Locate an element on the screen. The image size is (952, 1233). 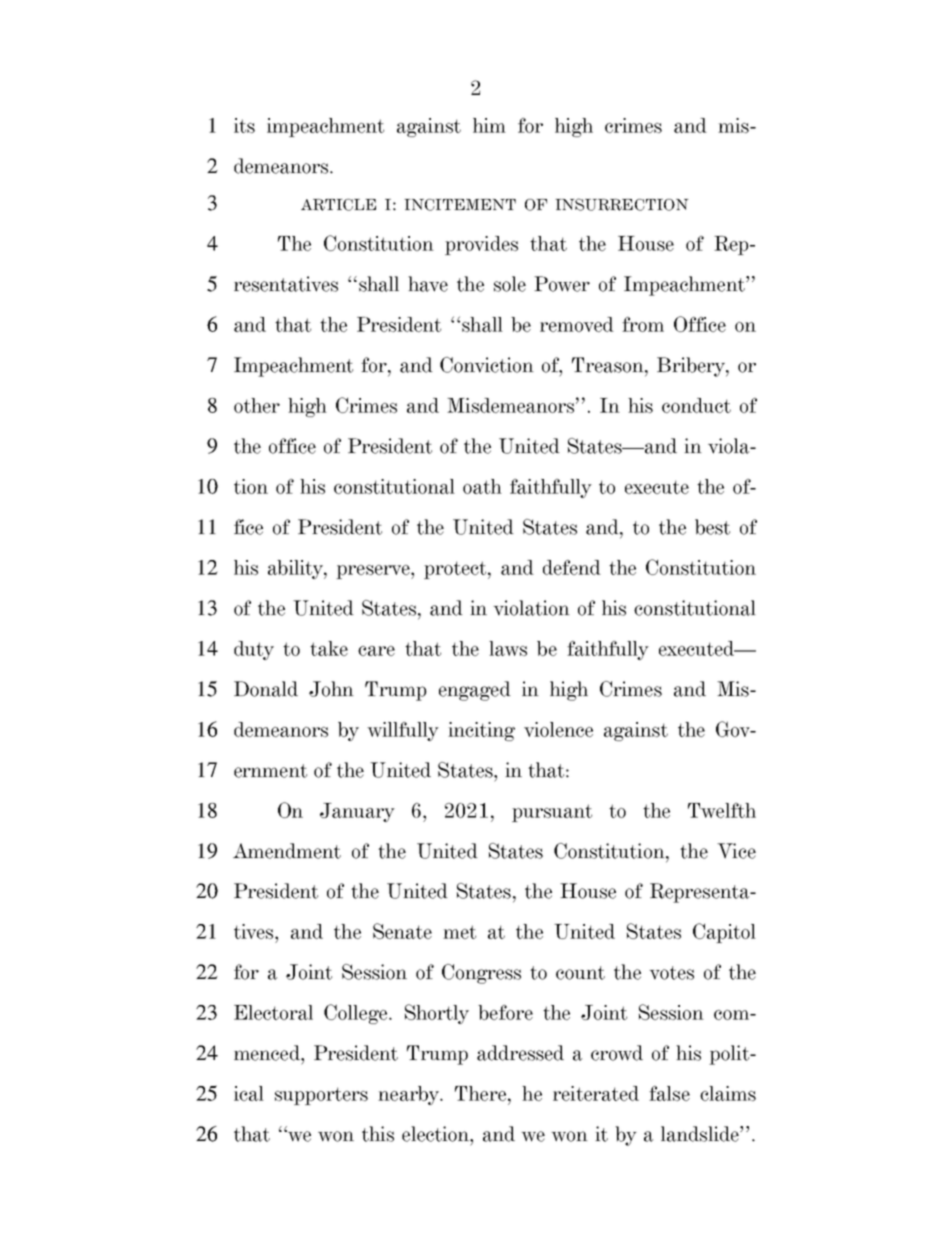
There is located at coordinates (480, 1093).
